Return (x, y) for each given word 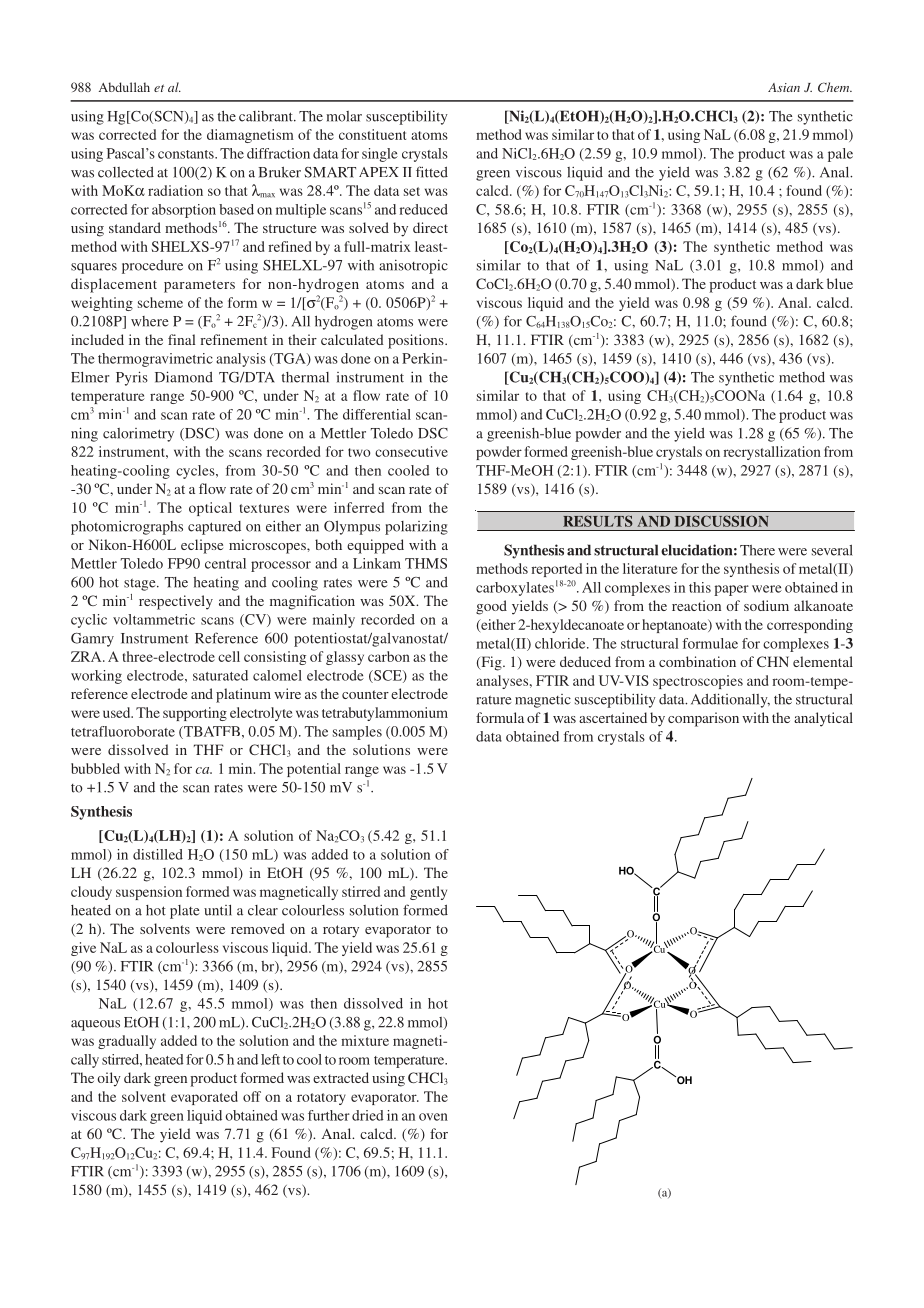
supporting (195, 714)
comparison (703, 719)
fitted (432, 172)
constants (187, 154)
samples (357, 733)
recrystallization (772, 453)
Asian (784, 87)
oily (109, 1079)
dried (368, 1115)
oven (433, 1117)
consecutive (411, 451)
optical (210, 509)
